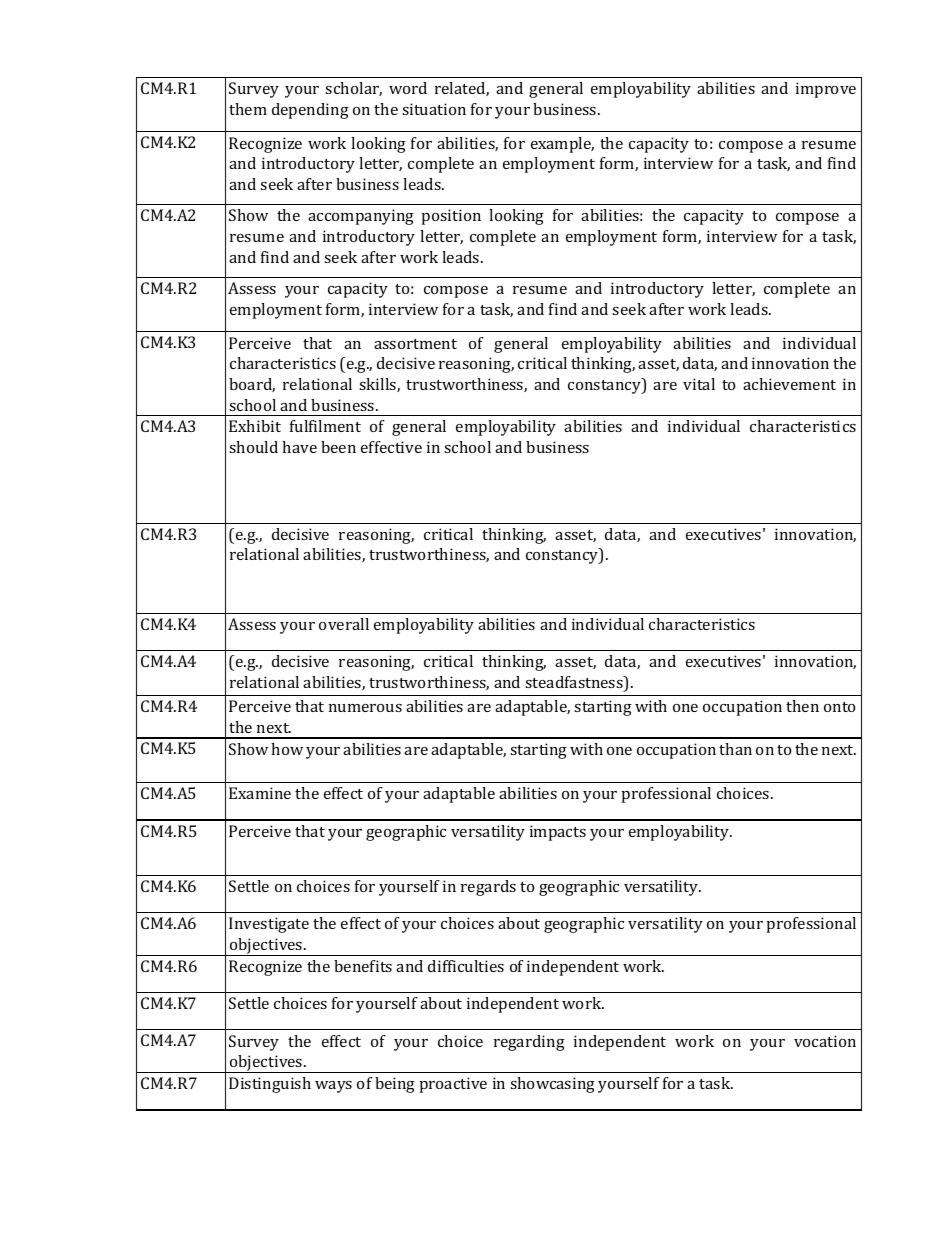  I want to click on then, so click(802, 706).
